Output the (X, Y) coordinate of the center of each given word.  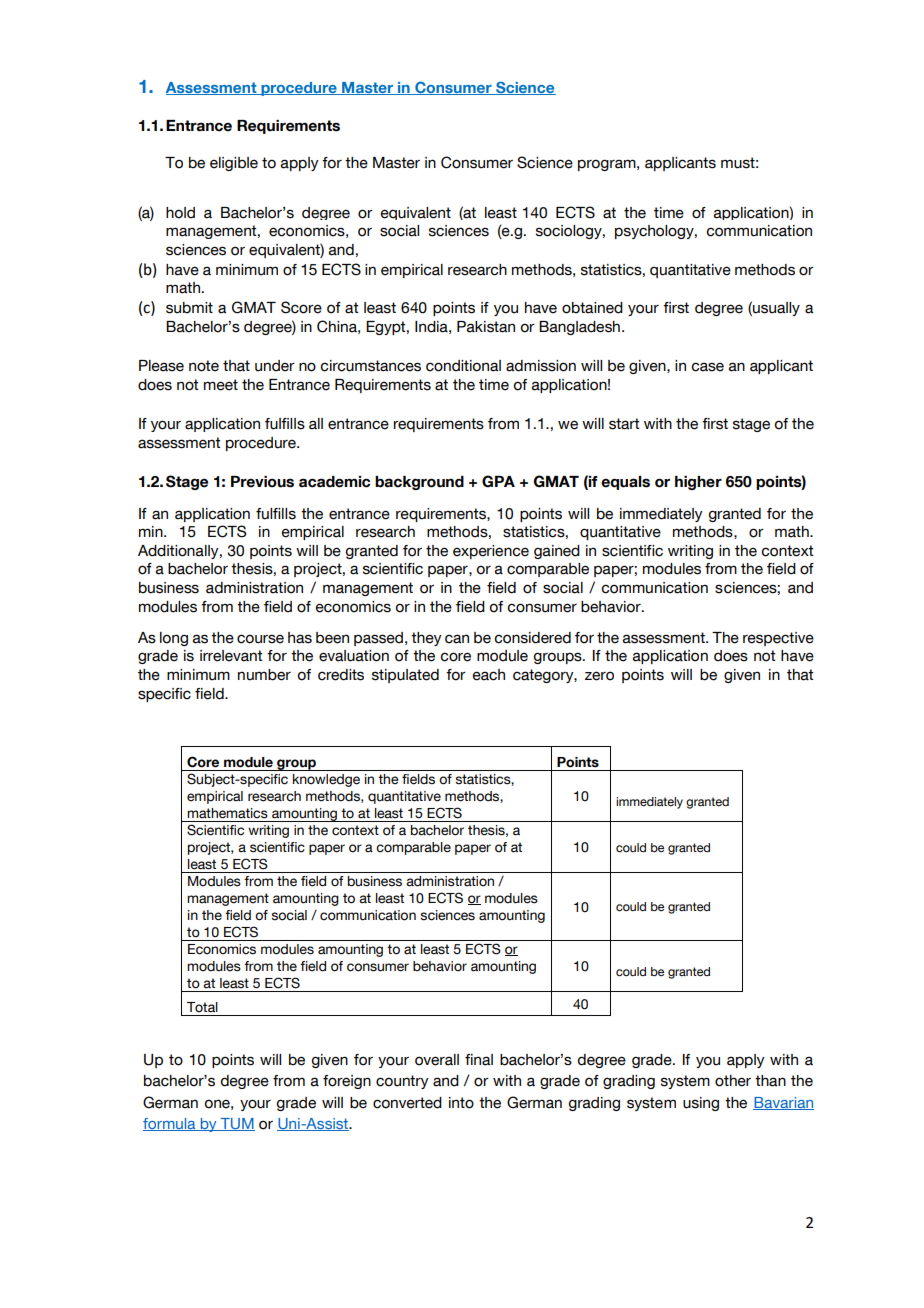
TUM (236, 1124)
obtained (592, 308)
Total (202, 1007)
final (479, 1060)
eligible (234, 164)
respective (778, 639)
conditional (463, 366)
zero (599, 676)
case (707, 367)
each (489, 675)
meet (221, 385)
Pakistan (486, 327)
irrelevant (231, 656)
